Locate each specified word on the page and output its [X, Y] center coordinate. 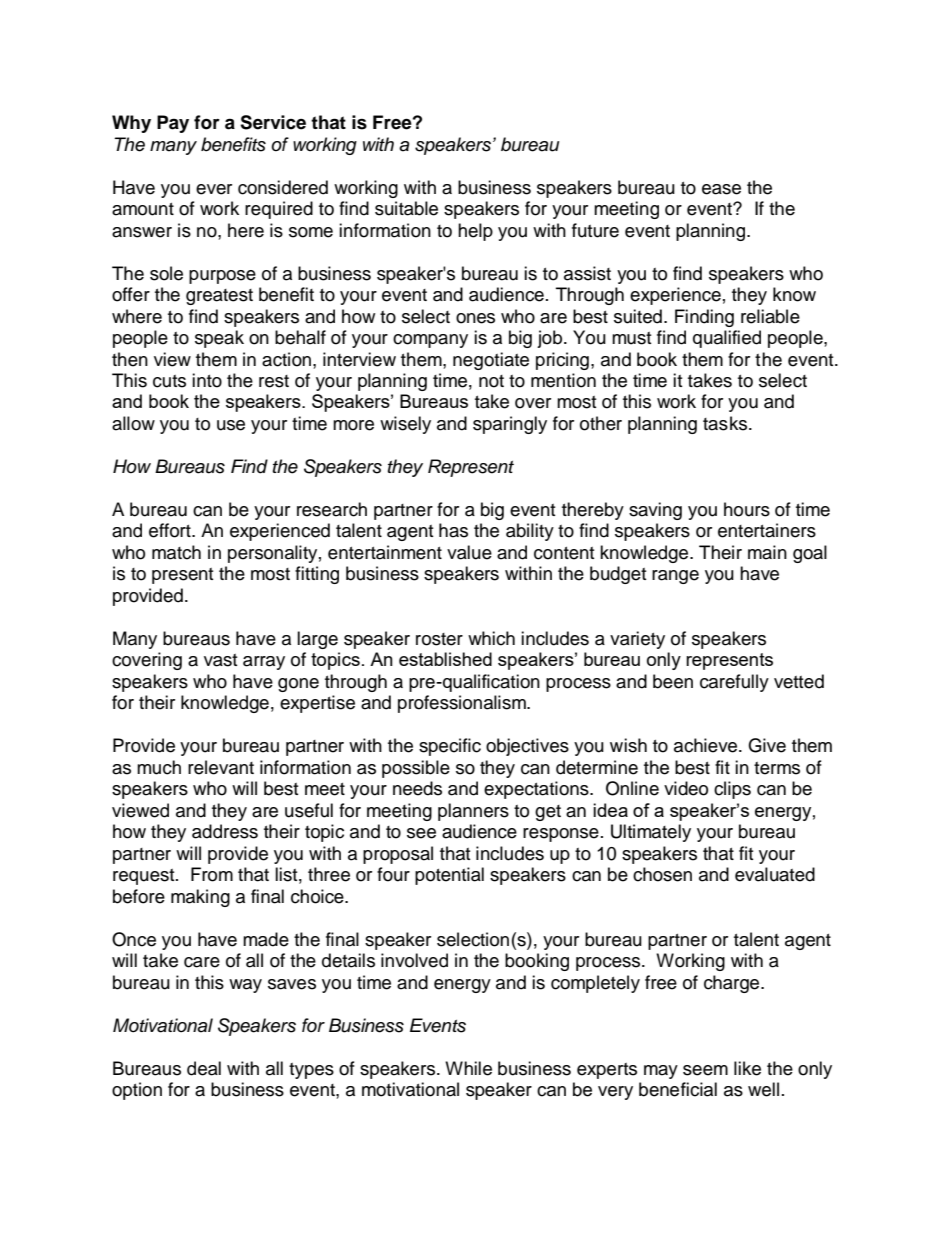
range [675, 577]
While [468, 1068]
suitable [406, 208]
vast [220, 660]
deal [204, 1068]
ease [721, 189]
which [491, 638]
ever [214, 189]
